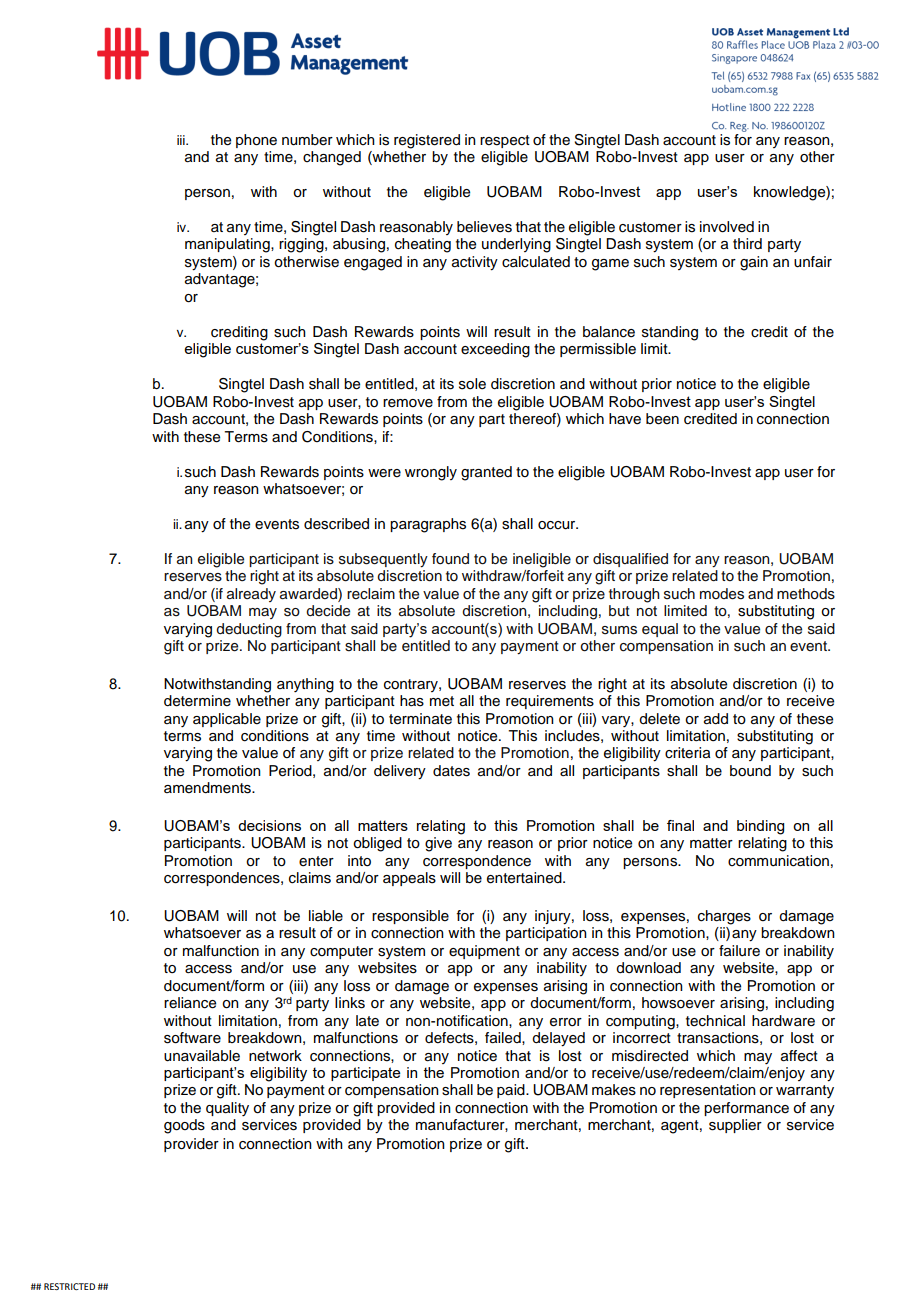 The height and width of the screenshot is (1316, 903). What do you see at coordinates (512, 1091) in the screenshot?
I see `paid` at bounding box center [512, 1091].
